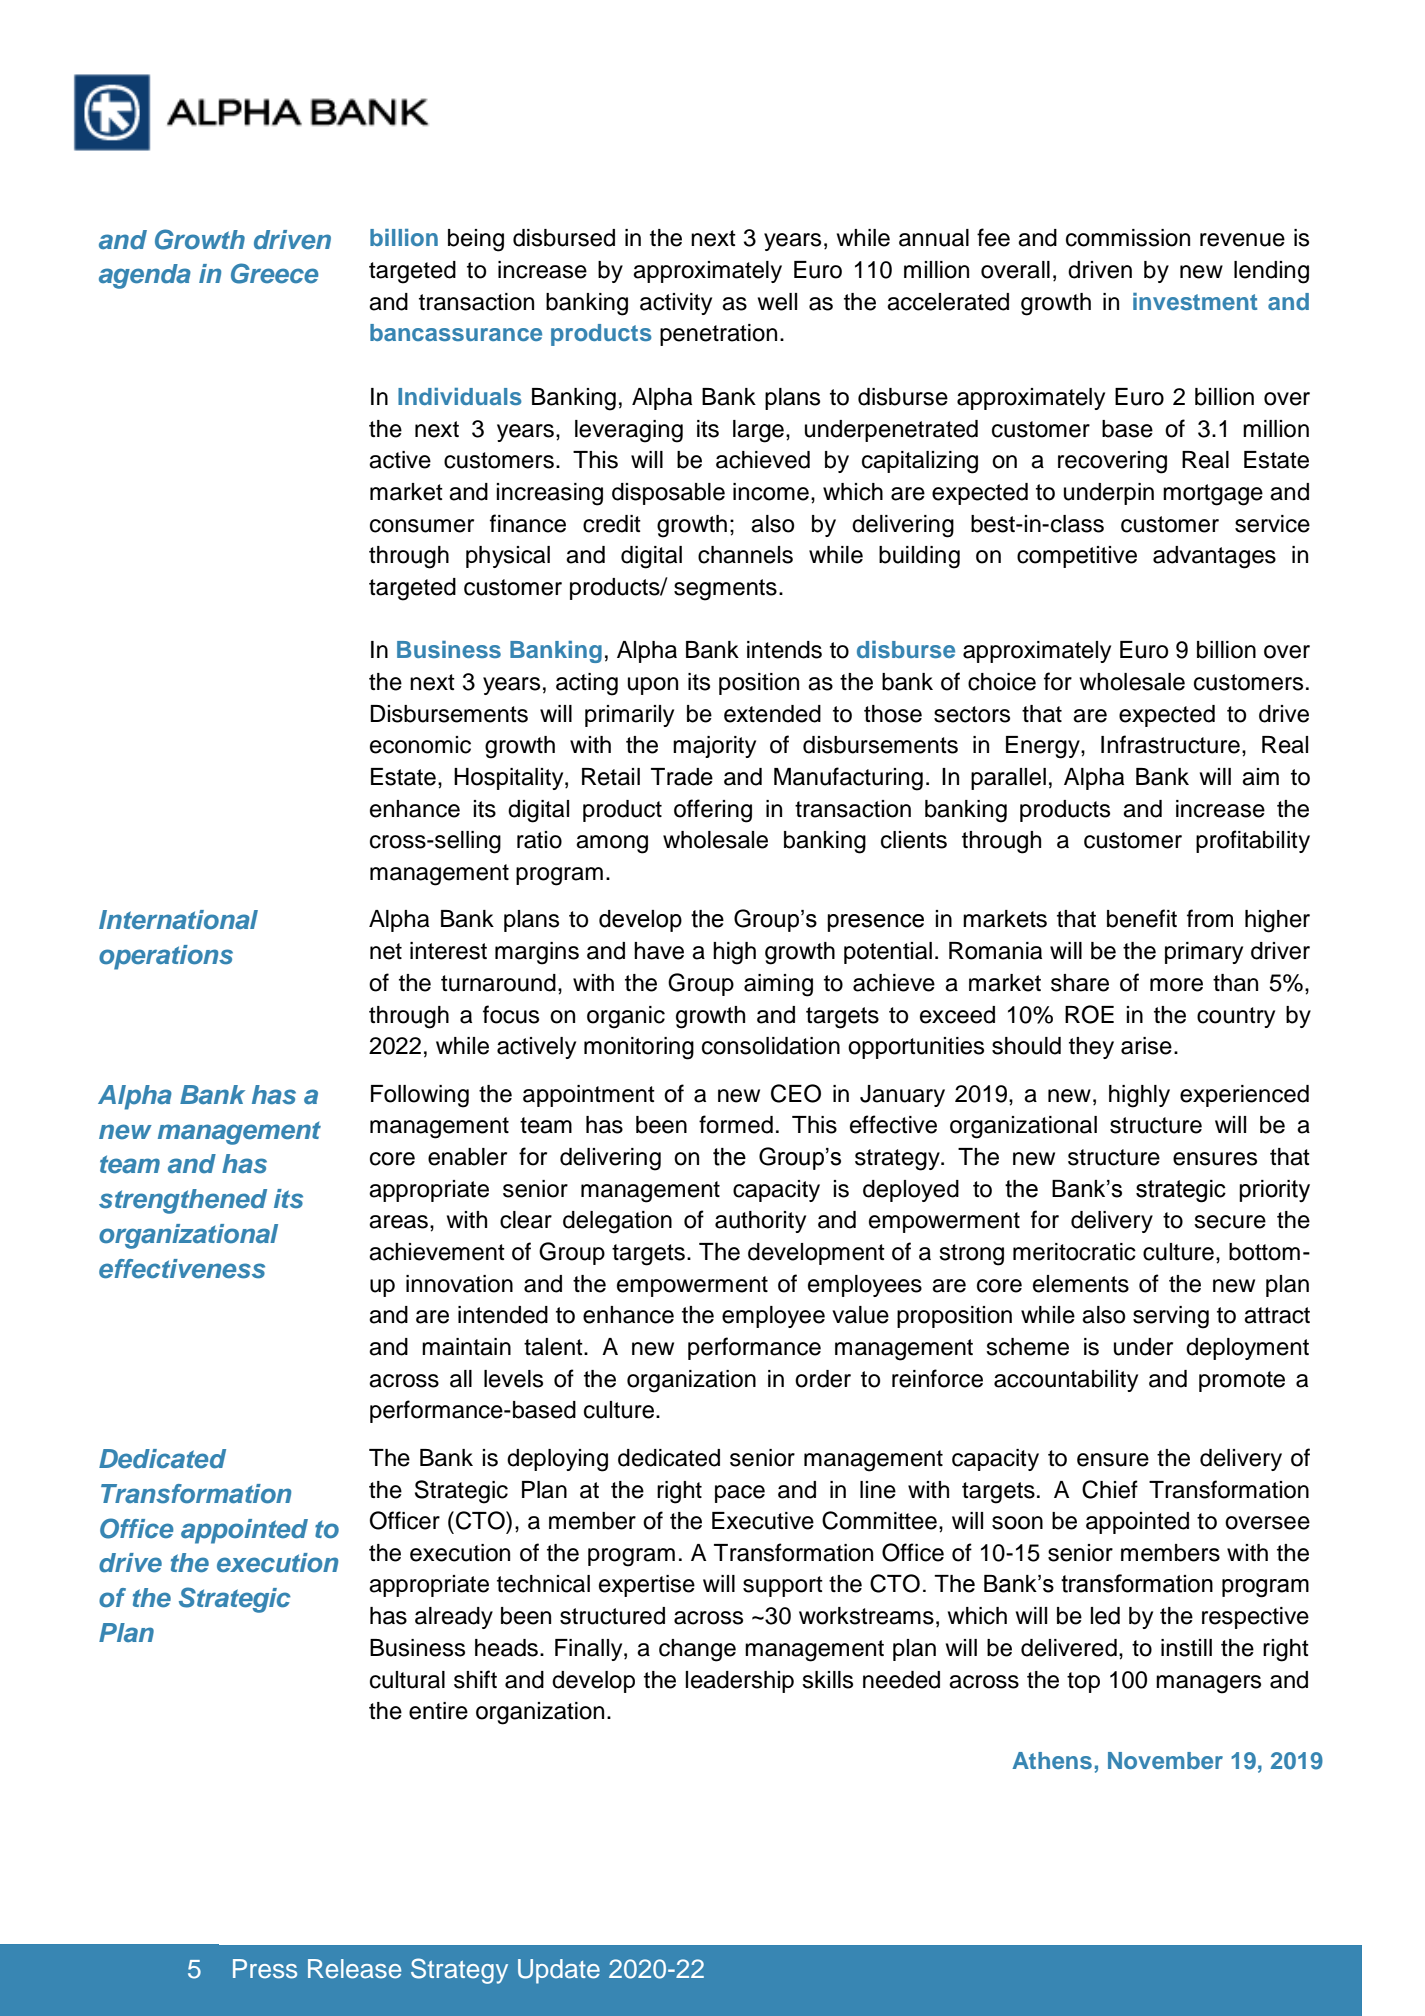 The width and height of the screenshot is (1425, 2016). Describe the element at coordinates (1146, 1046) in the screenshot. I see `arise` at that location.
